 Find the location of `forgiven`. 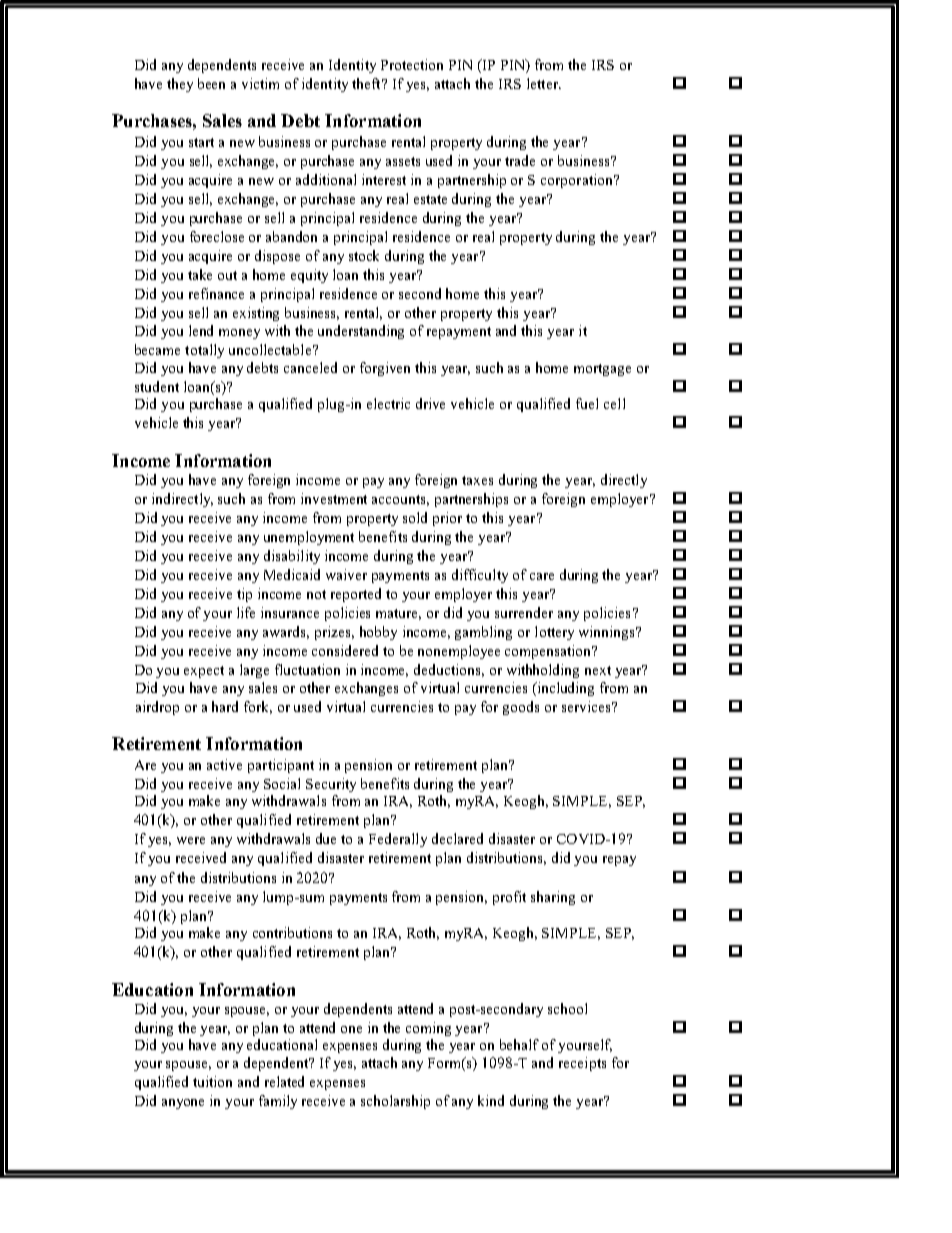

forgiven is located at coordinates (385, 369).
